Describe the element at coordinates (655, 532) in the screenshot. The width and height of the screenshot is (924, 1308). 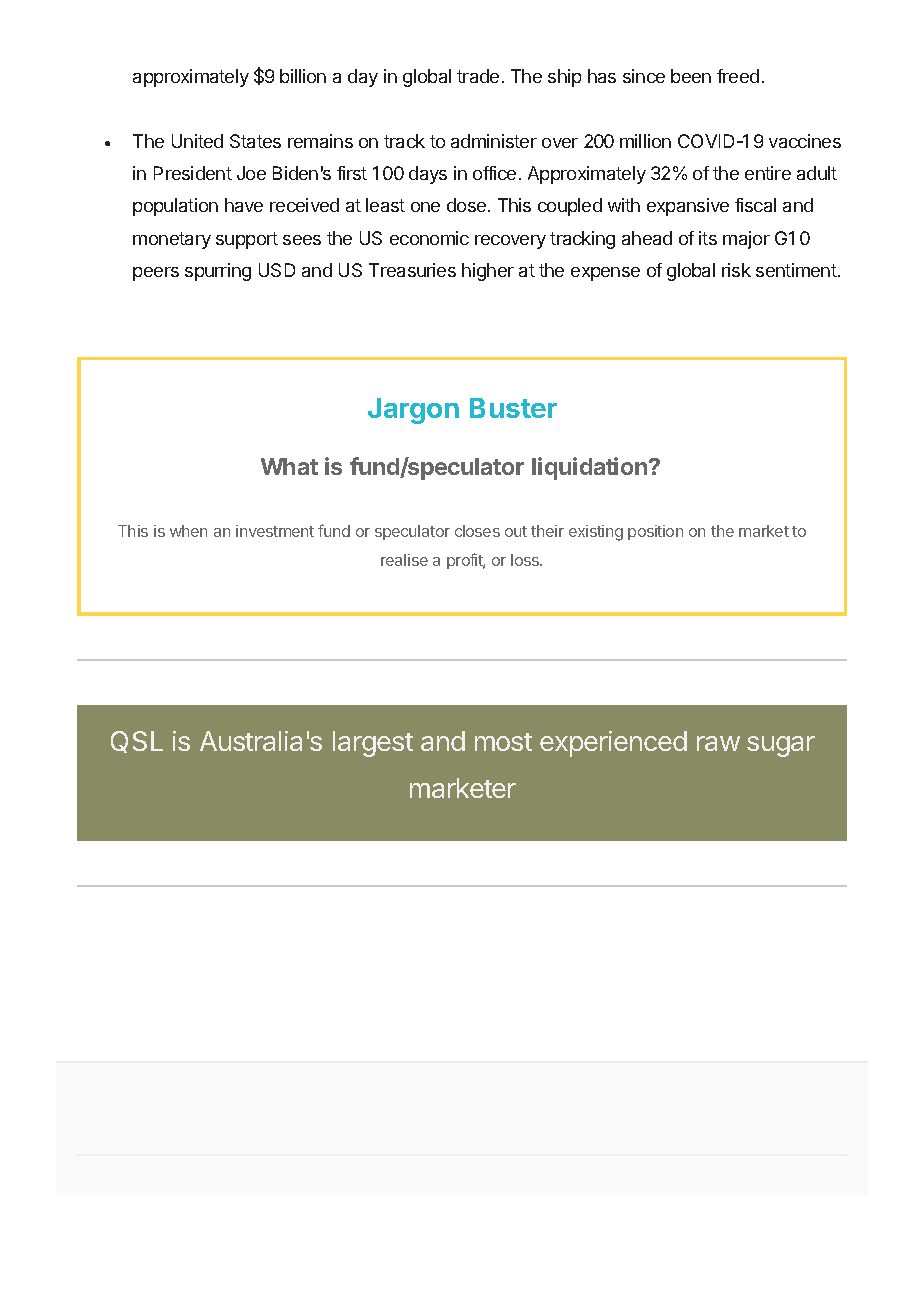
I see `position` at that location.
